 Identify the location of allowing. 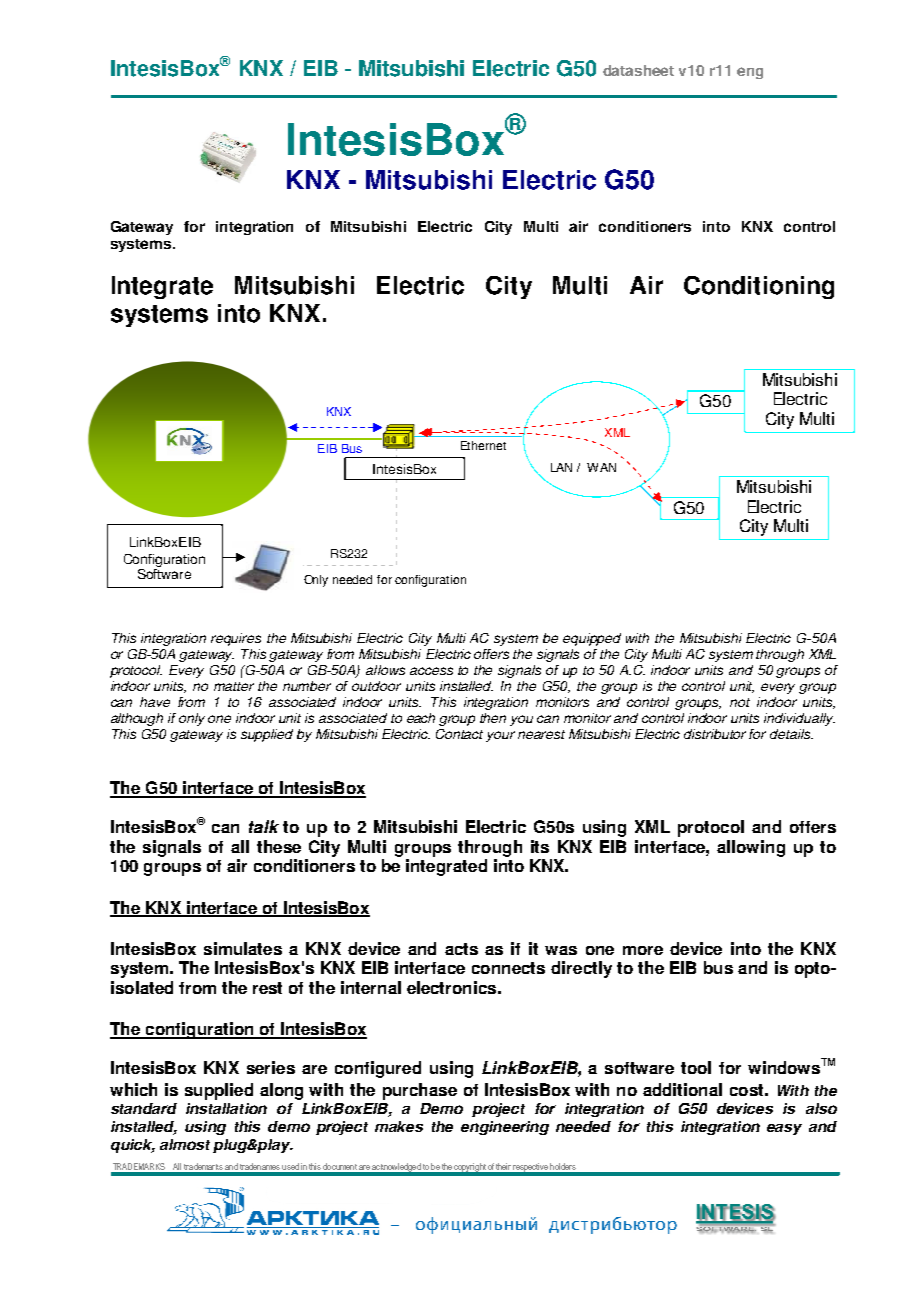
(751, 848).
